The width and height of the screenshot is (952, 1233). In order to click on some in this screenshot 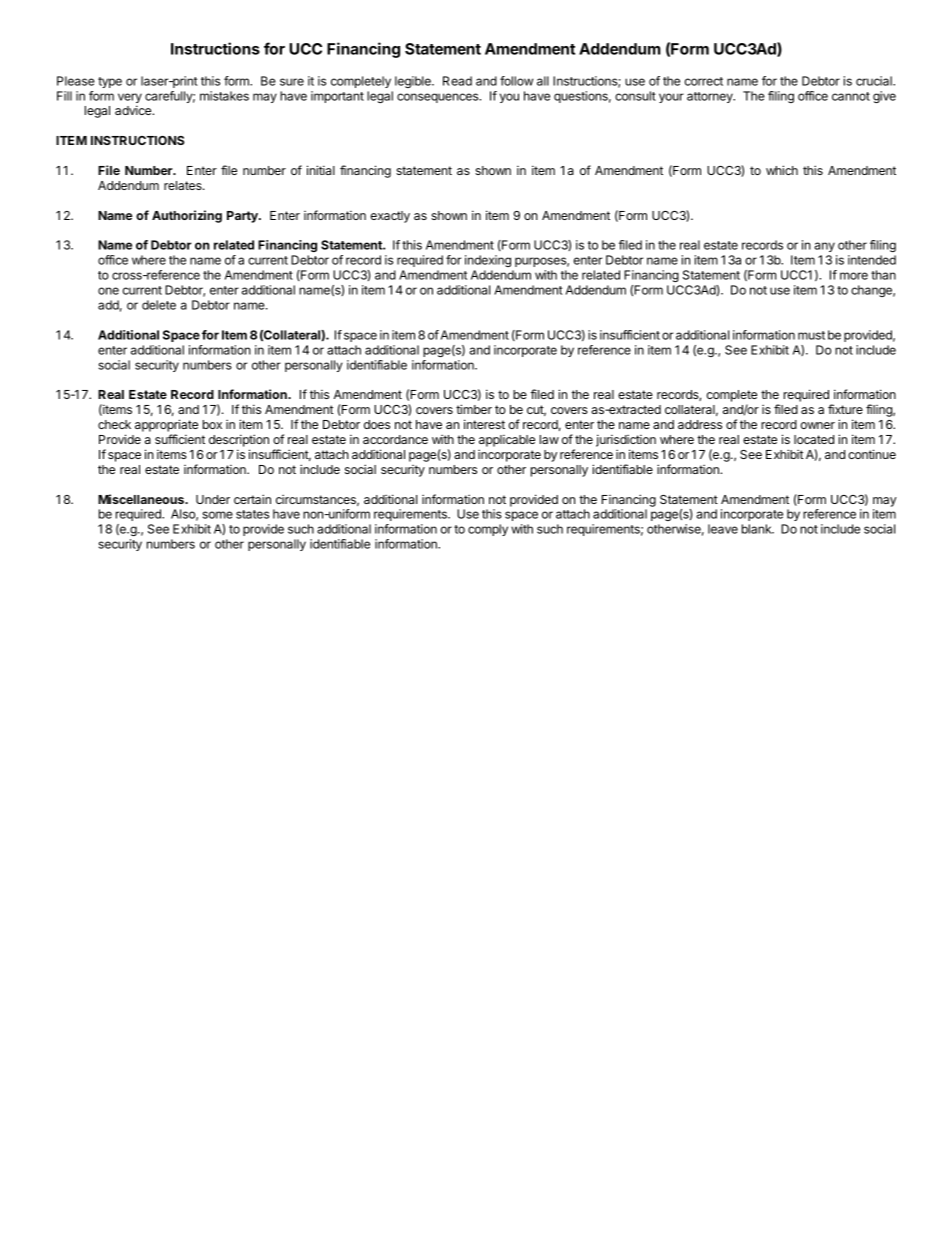, I will do `click(217, 515)`.
